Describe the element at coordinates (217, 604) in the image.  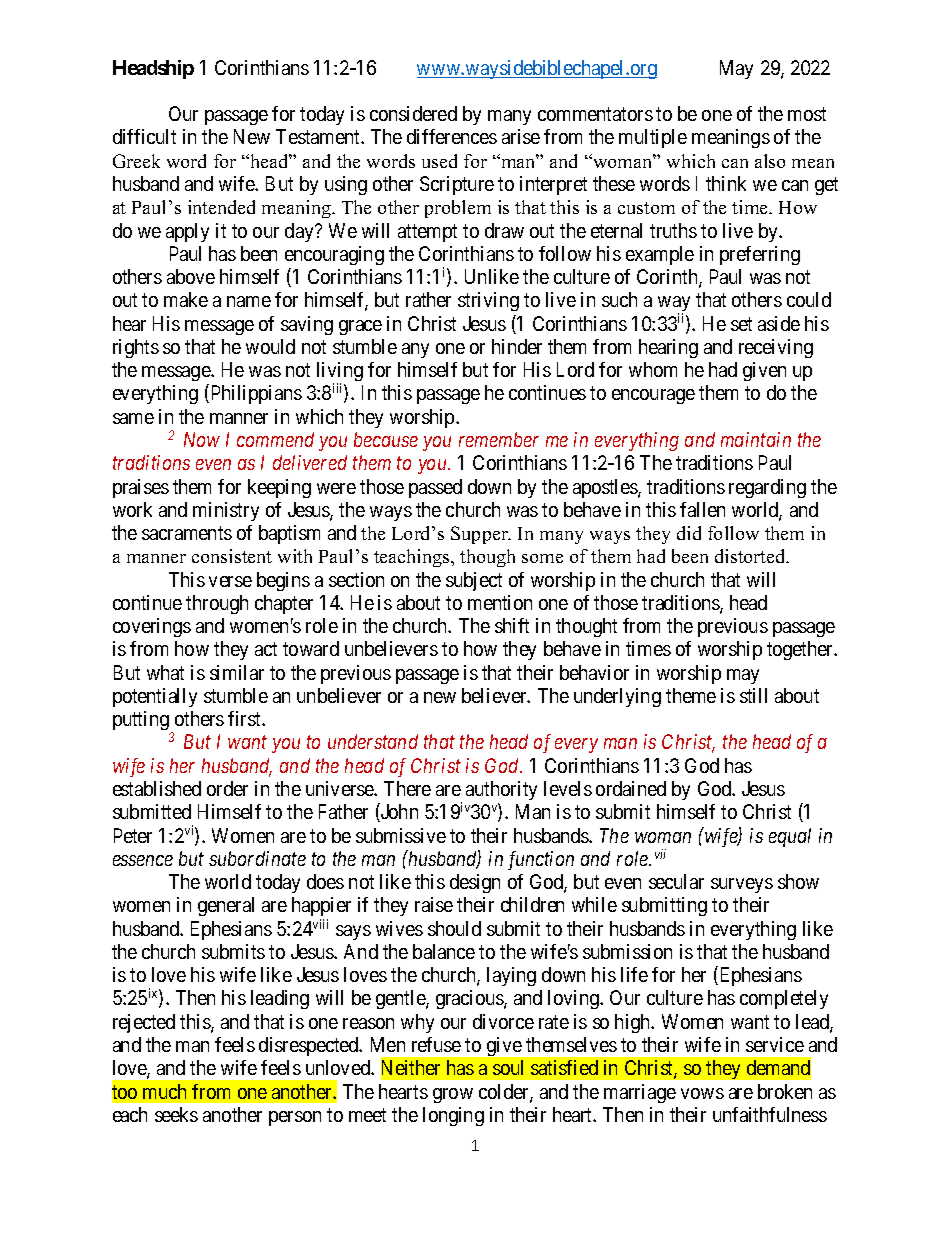
I see `through` at that location.
